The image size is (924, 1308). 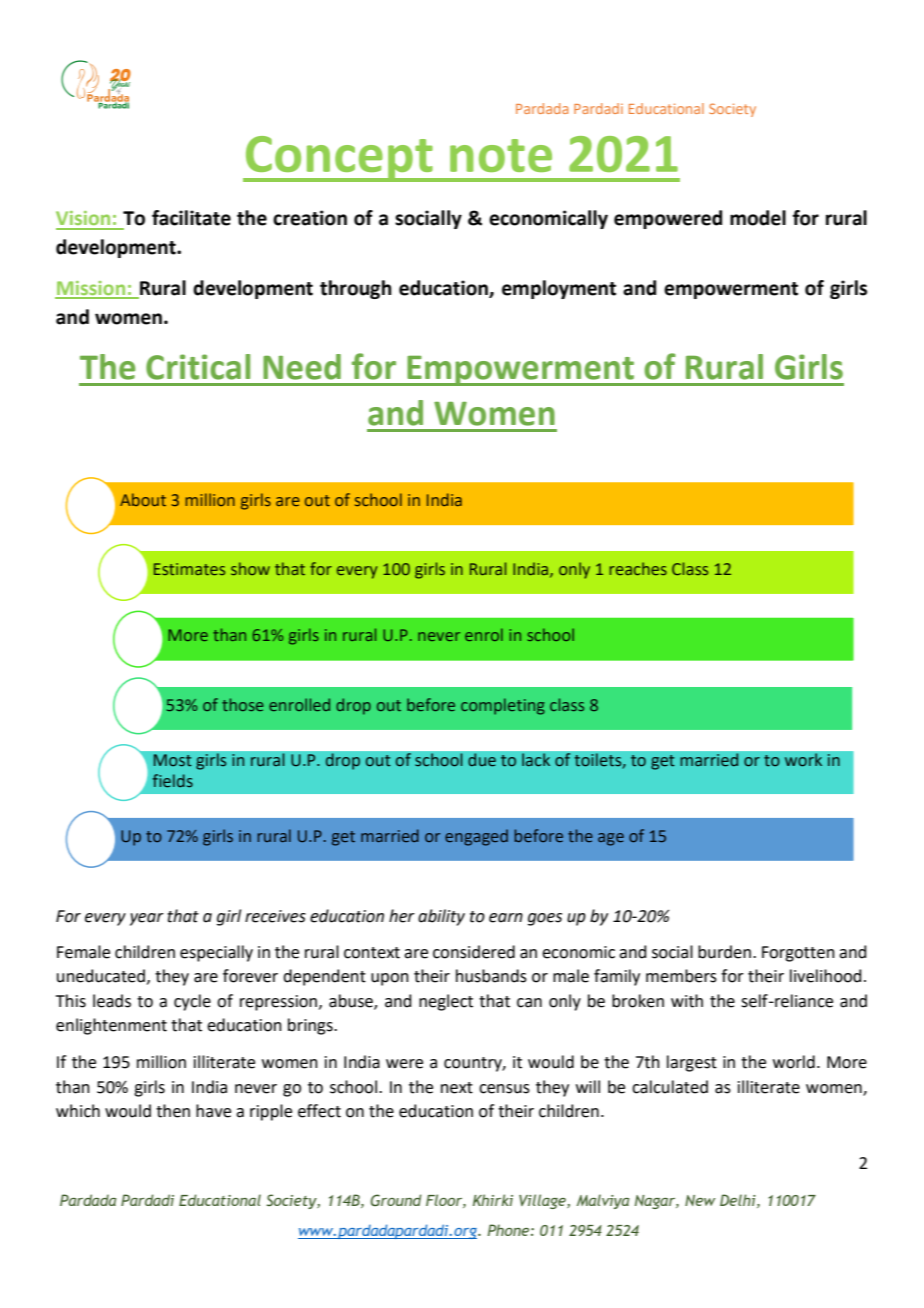 I want to click on work, so click(x=803, y=760).
